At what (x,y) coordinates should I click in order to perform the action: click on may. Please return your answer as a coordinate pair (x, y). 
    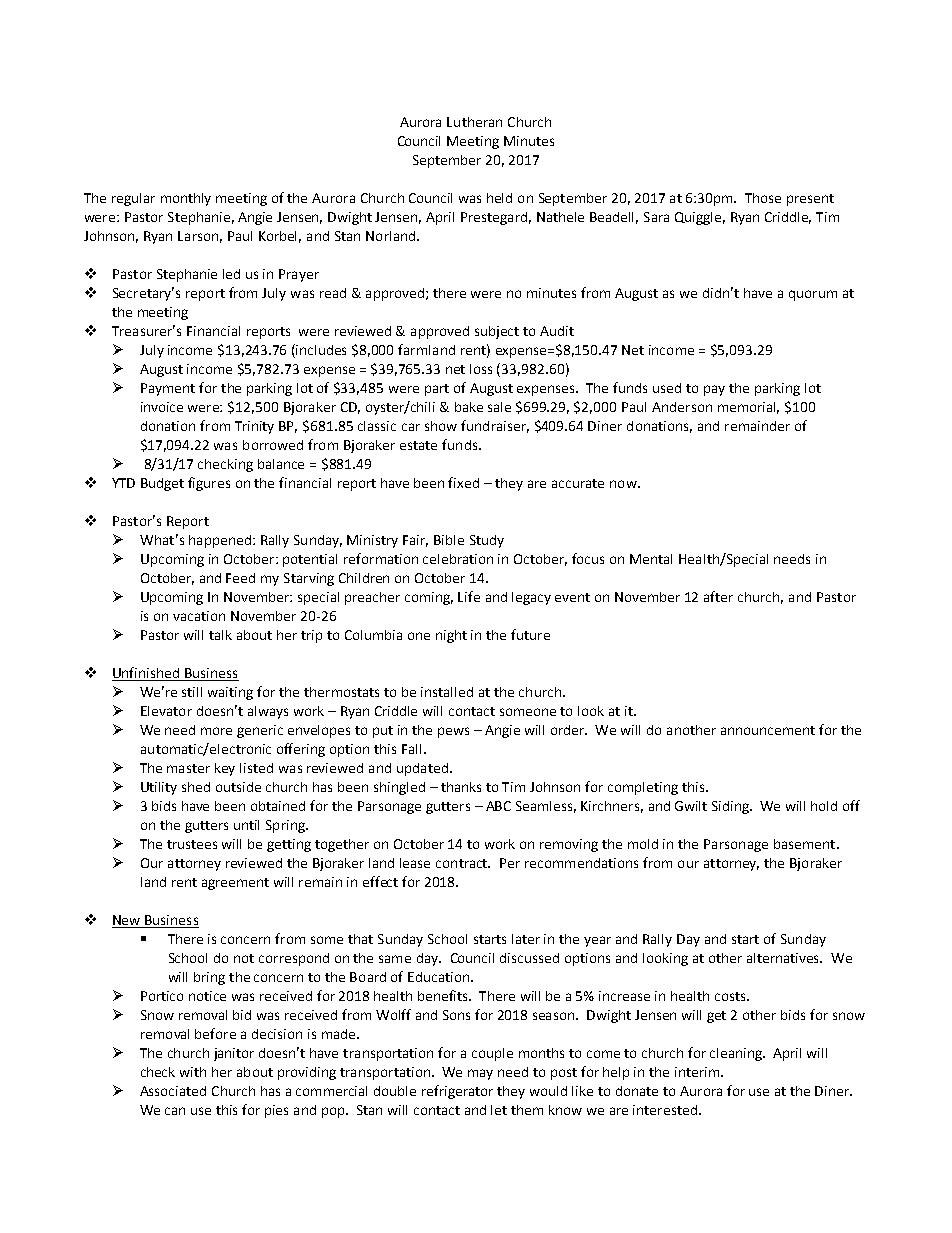
    Looking at the image, I should click on (480, 1074).
